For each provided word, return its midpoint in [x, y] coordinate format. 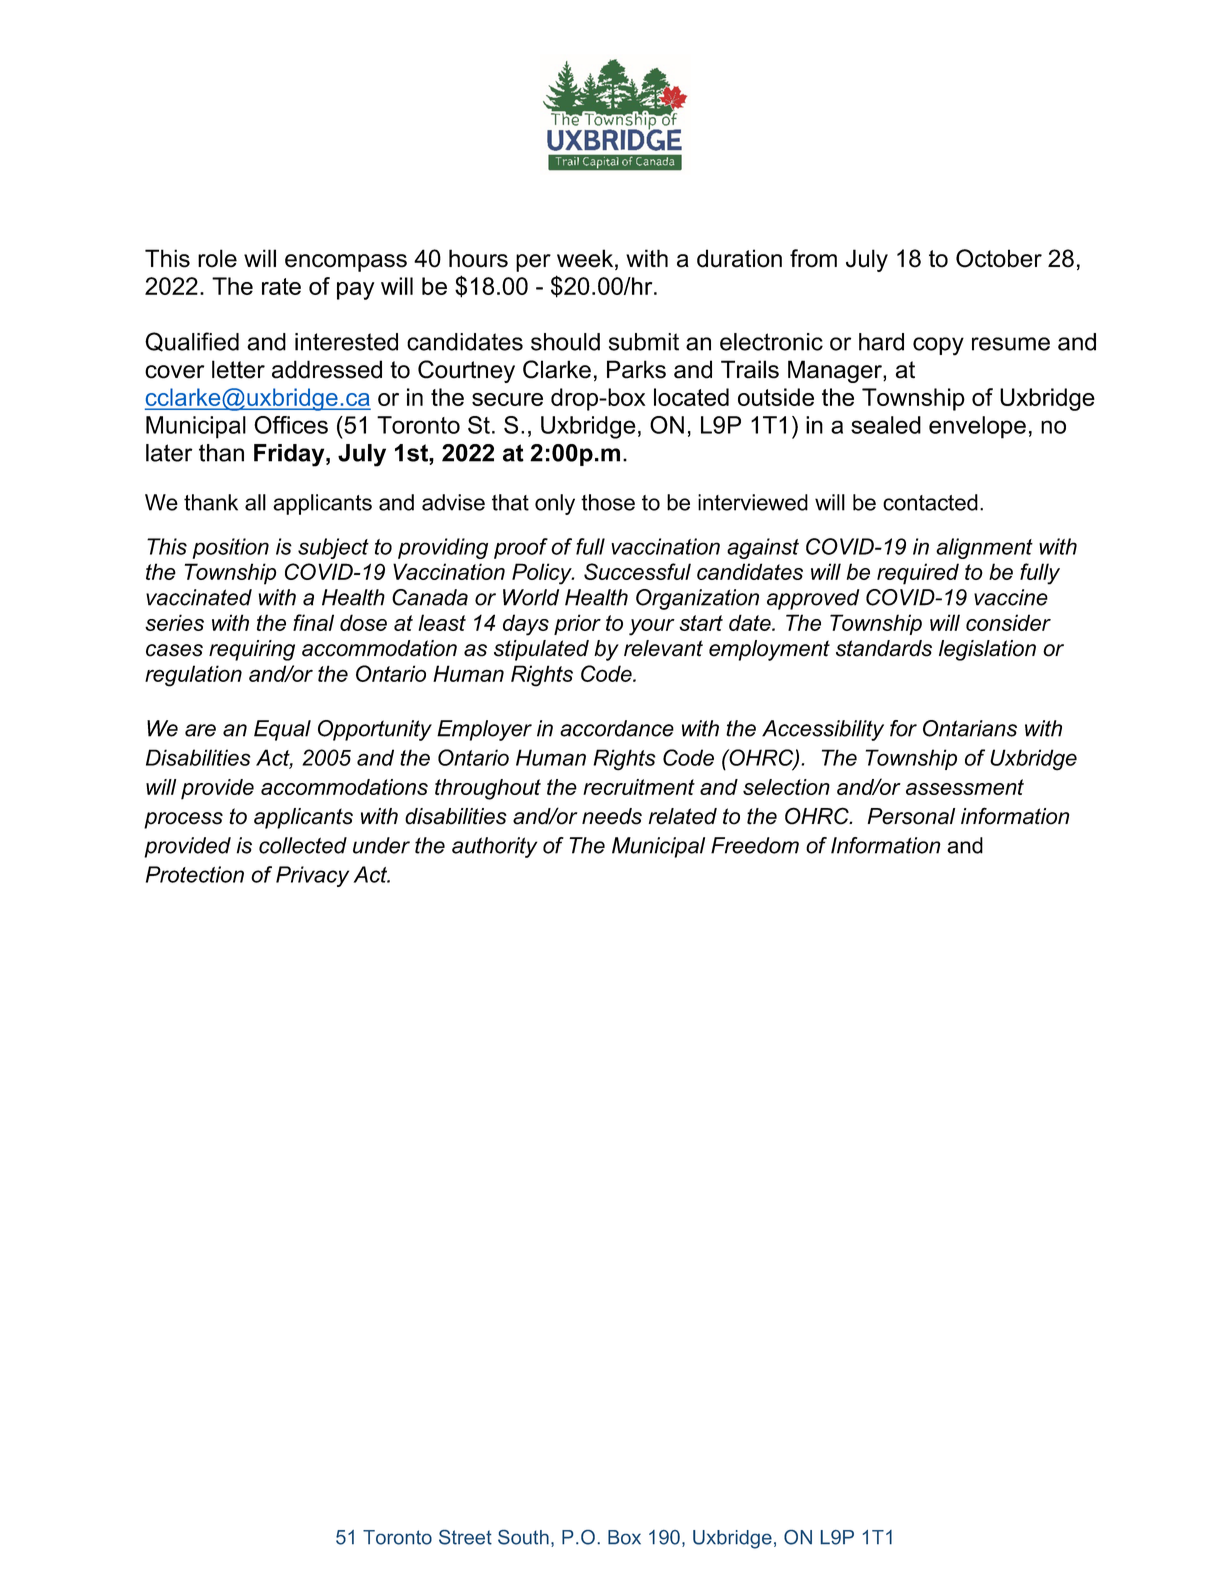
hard [881, 342]
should [565, 342]
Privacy [312, 876]
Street [465, 1537]
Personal [911, 816]
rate [281, 286]
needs [612, 816]
